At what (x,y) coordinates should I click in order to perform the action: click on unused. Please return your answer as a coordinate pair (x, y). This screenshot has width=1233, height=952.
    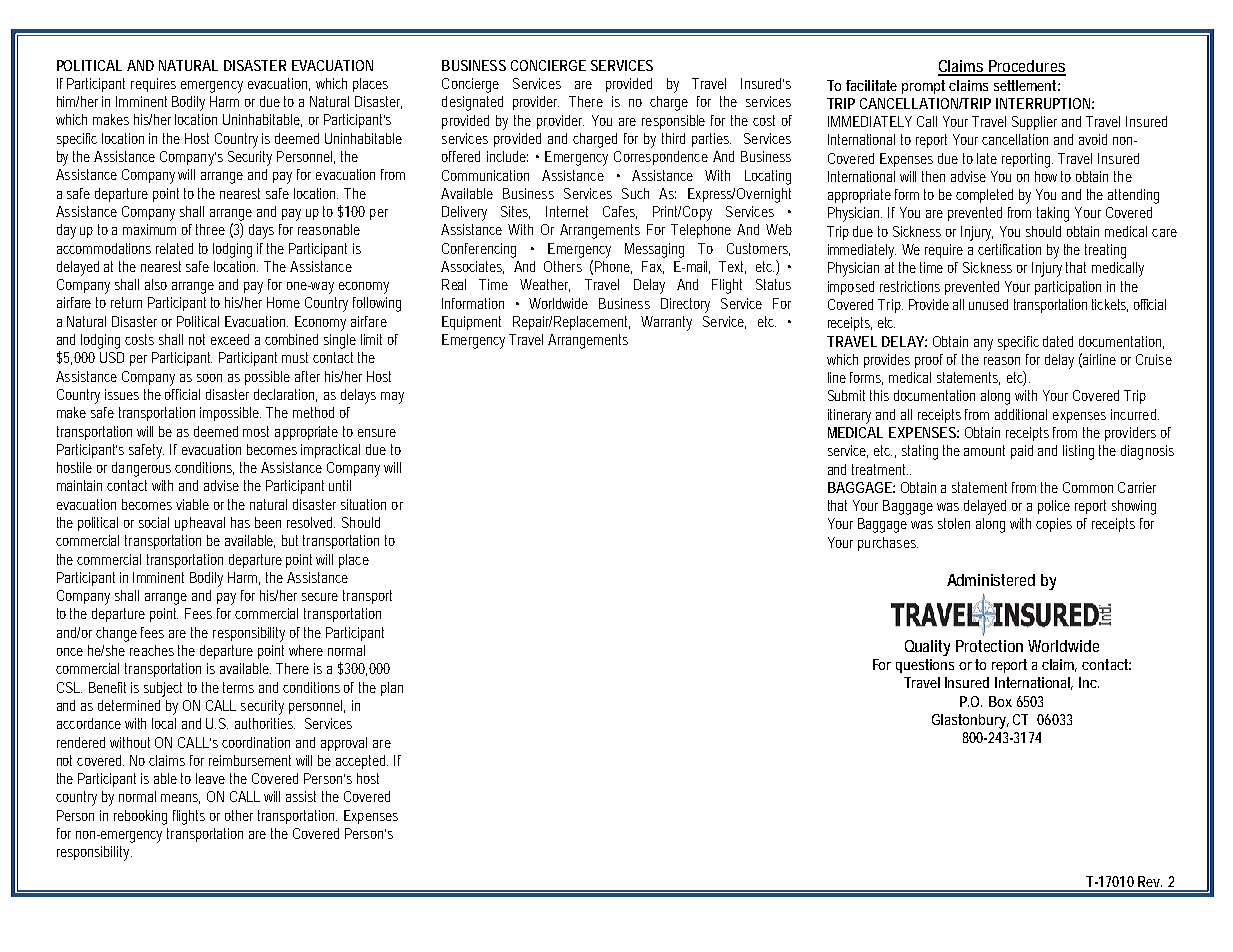
    Looking at the image, I should click on (988, 304).
